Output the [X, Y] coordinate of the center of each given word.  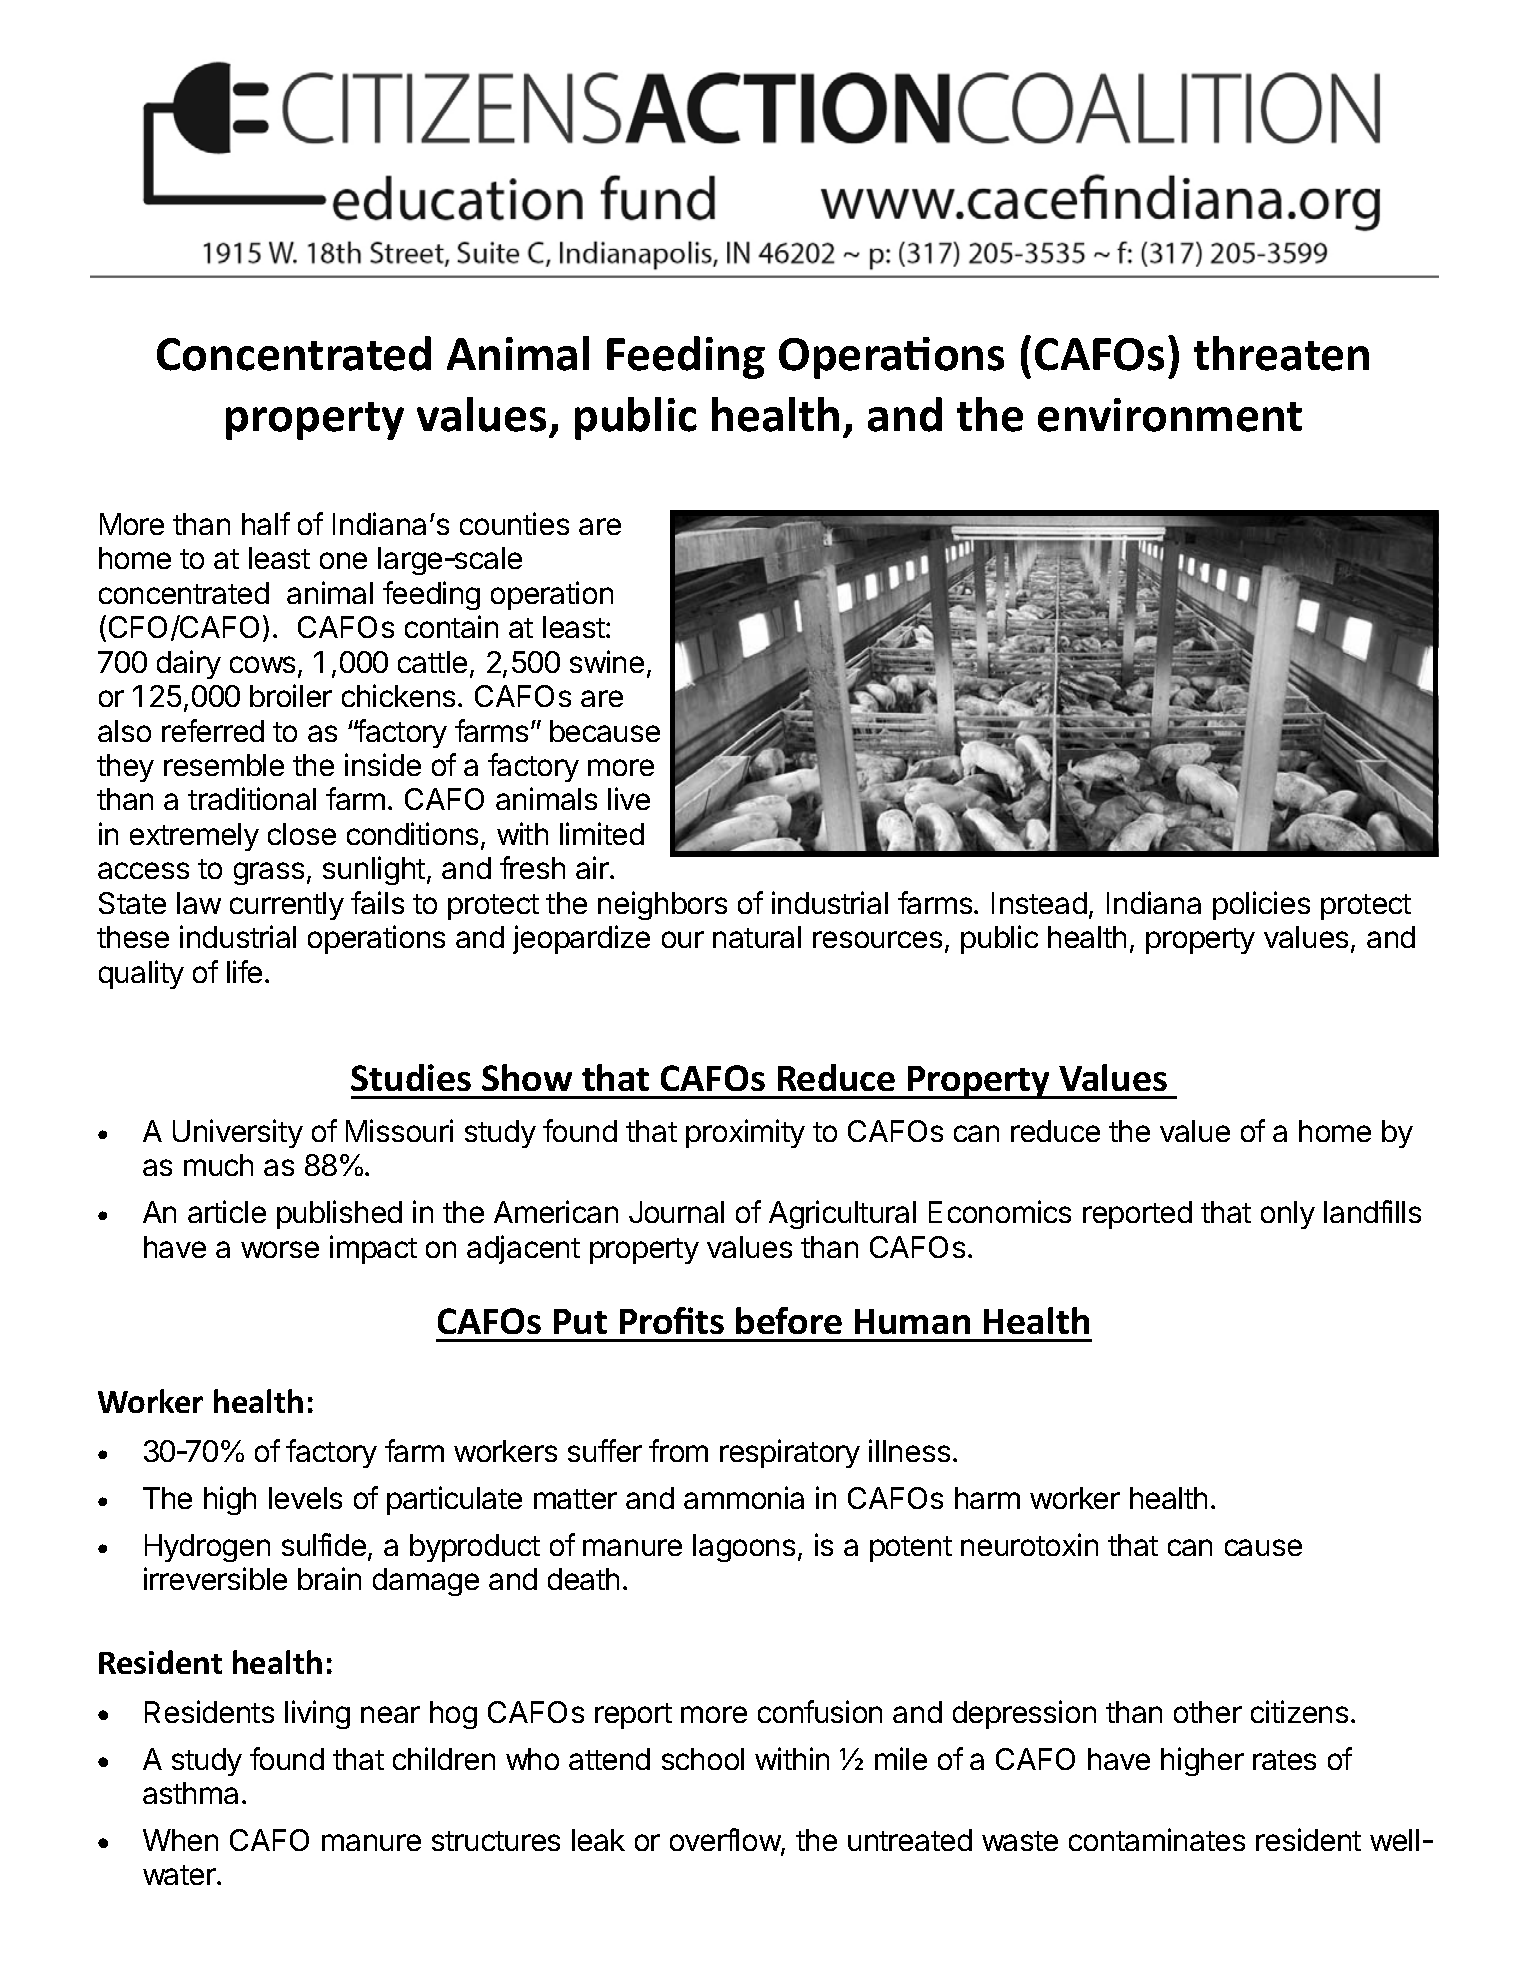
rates [1284, 1760]
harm [987, 1498]
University [238, 1133]
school [703, 1759]
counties [514, 523]
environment [1170, 415]
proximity [745, 1133]
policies [1261, 905]
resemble [224, 765]
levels [305, 1498]
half [266, 523]
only [1288, 1215]
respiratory [790, 1453]
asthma [190, 1793]
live [629, 798]
